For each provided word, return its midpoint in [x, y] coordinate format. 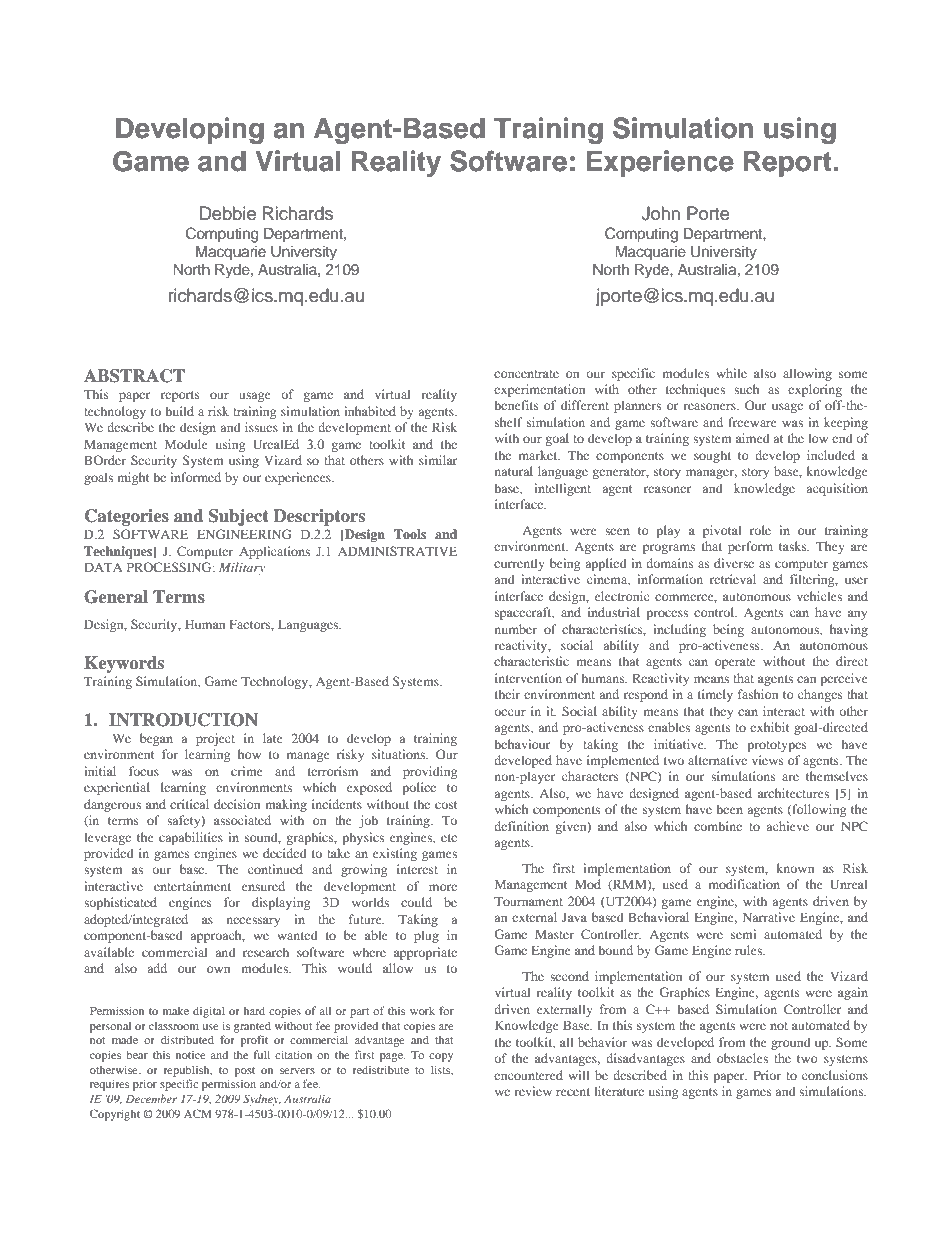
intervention [528, 678]
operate [735, 663]
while [731, 373]
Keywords [124, 664]
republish [187, 1071]
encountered [528, 1075]
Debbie [228, 213]
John [660, 213]
